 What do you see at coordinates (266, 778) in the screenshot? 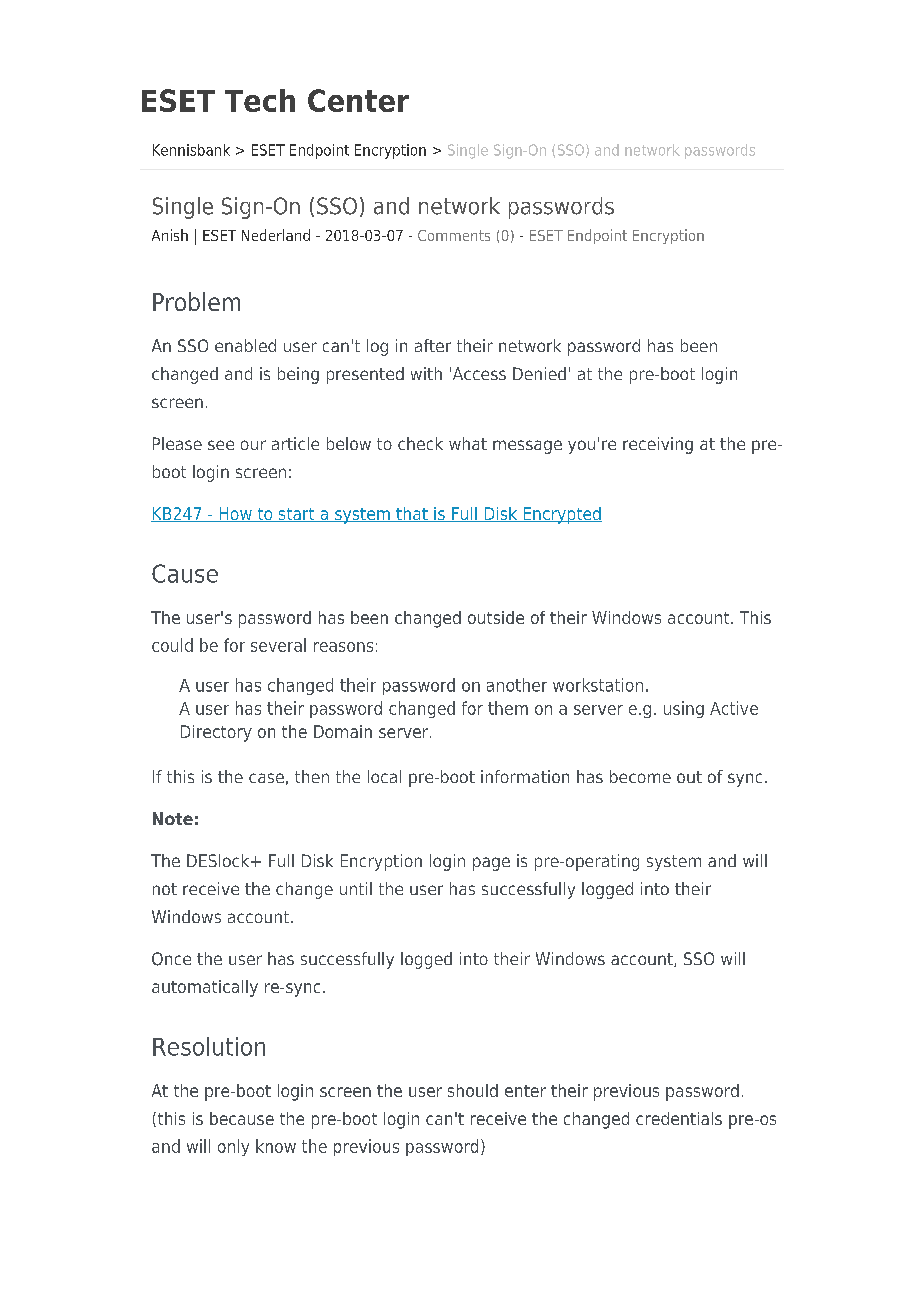
I see `case` at bounding box center [266, 778].
